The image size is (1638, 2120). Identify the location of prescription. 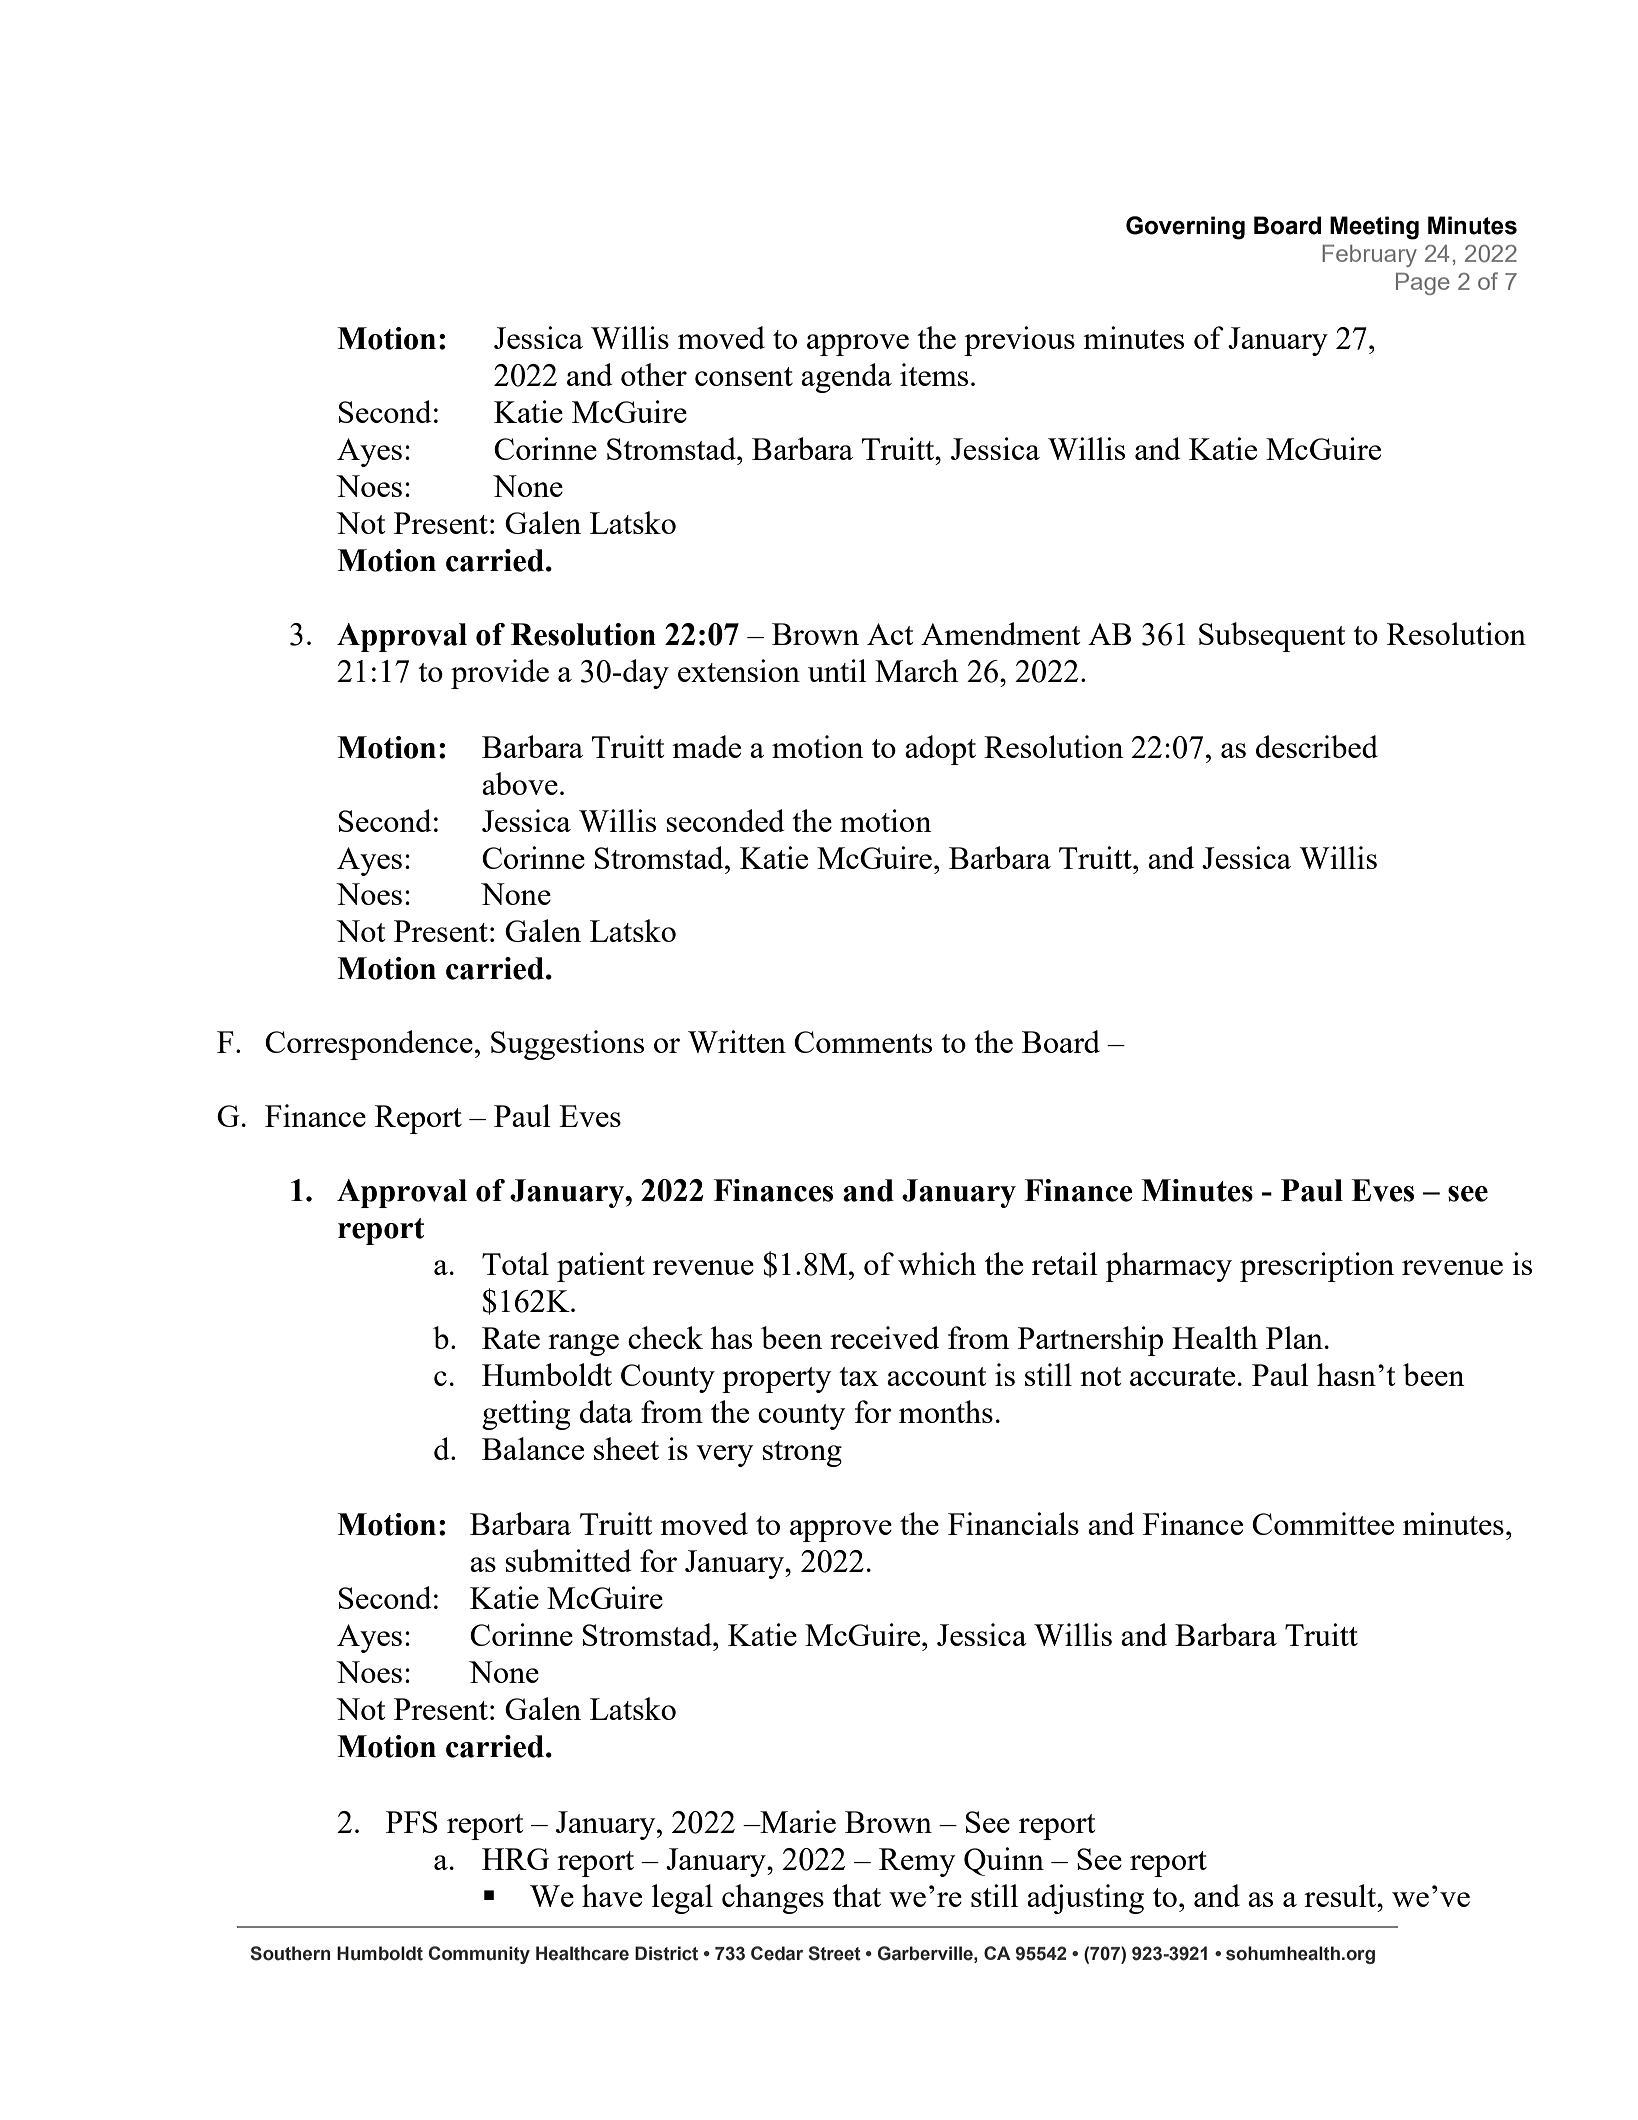
(1317, 1267).
